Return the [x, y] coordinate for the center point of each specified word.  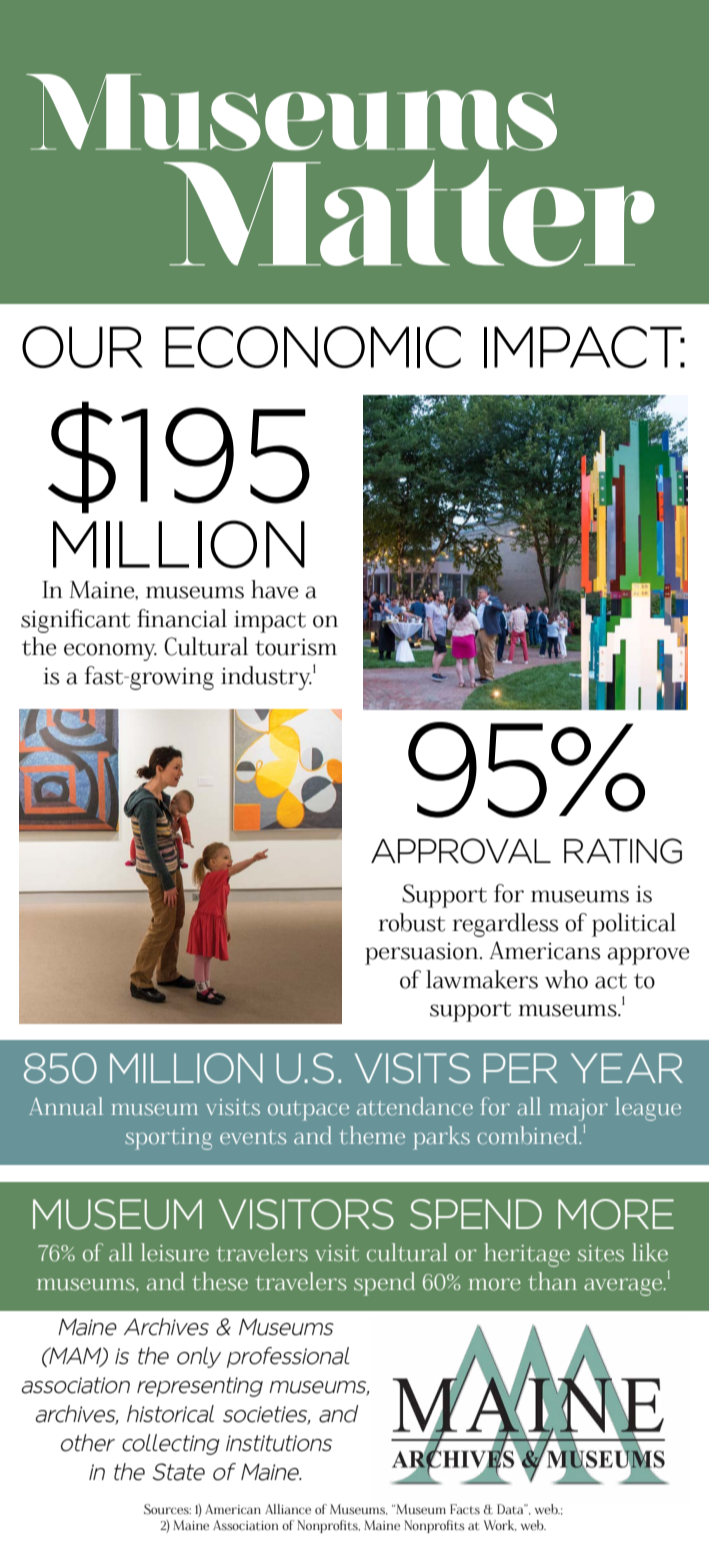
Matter [409, 213]
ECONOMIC [313, 347]
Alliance [288, 1509]
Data [511, 1509]
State [178, 1472]
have [274, 589]
